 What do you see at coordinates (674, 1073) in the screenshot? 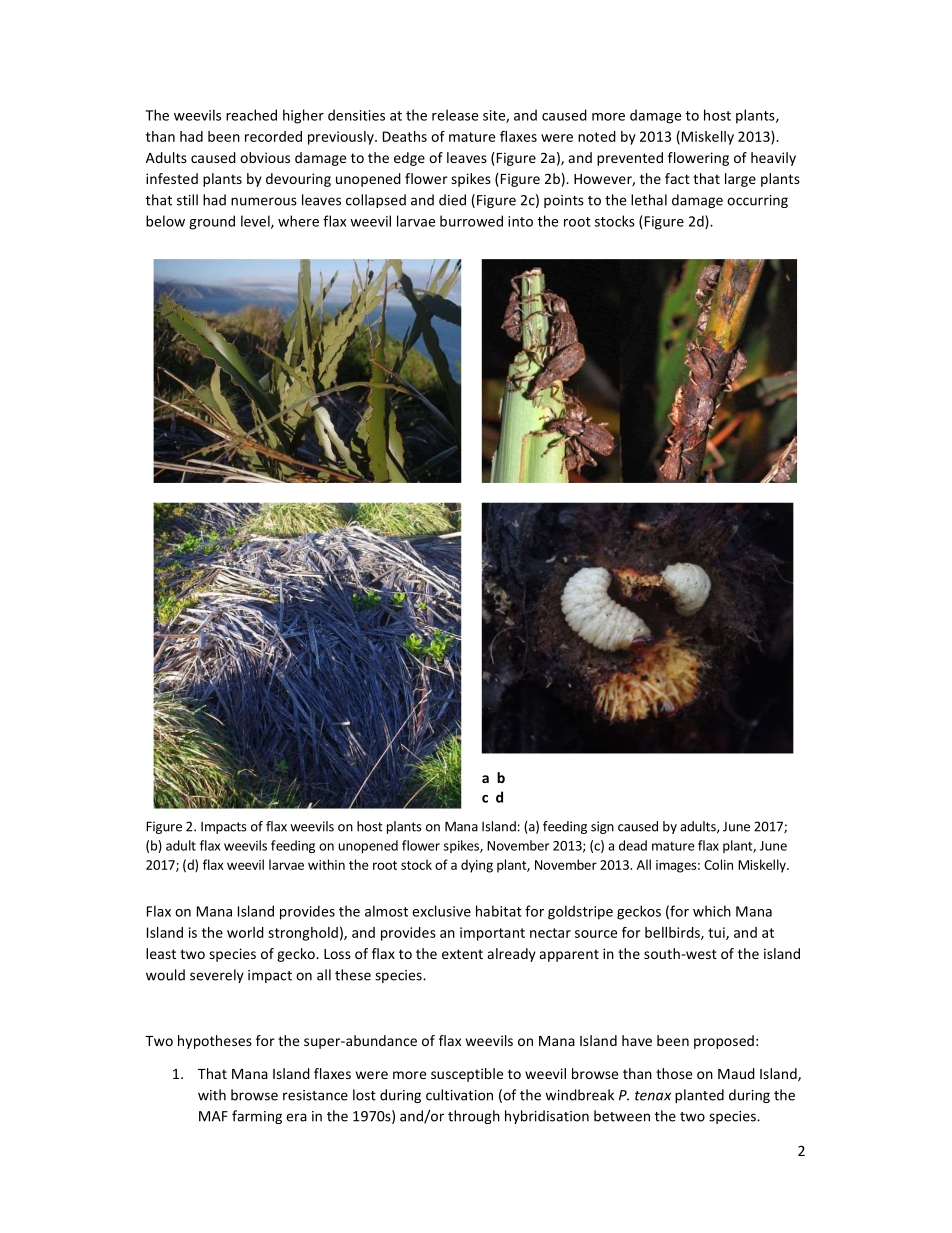
I see `those` at bounding box center [674, 1073].
